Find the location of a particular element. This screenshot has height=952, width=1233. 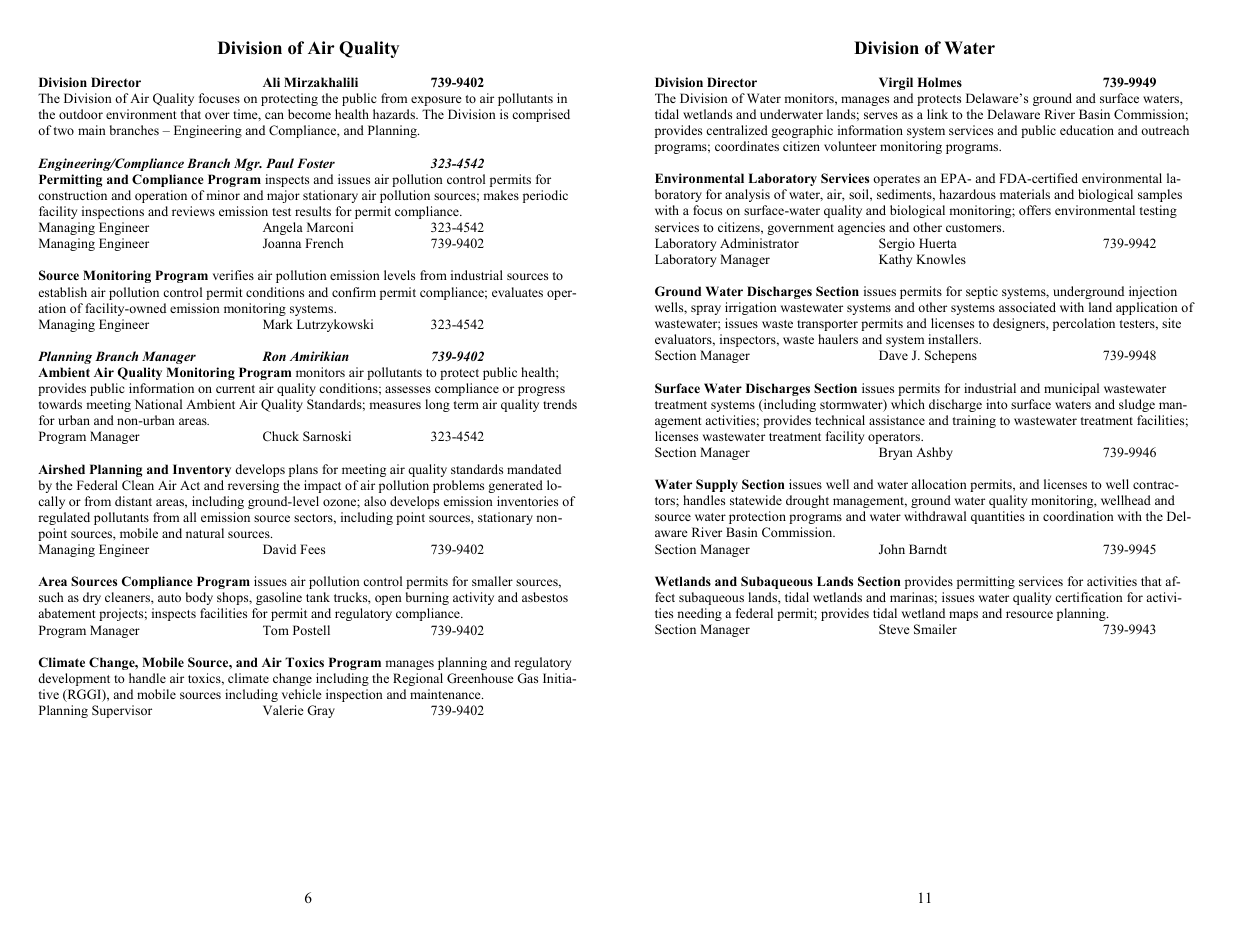

John is located at coordinates (892, 549).
